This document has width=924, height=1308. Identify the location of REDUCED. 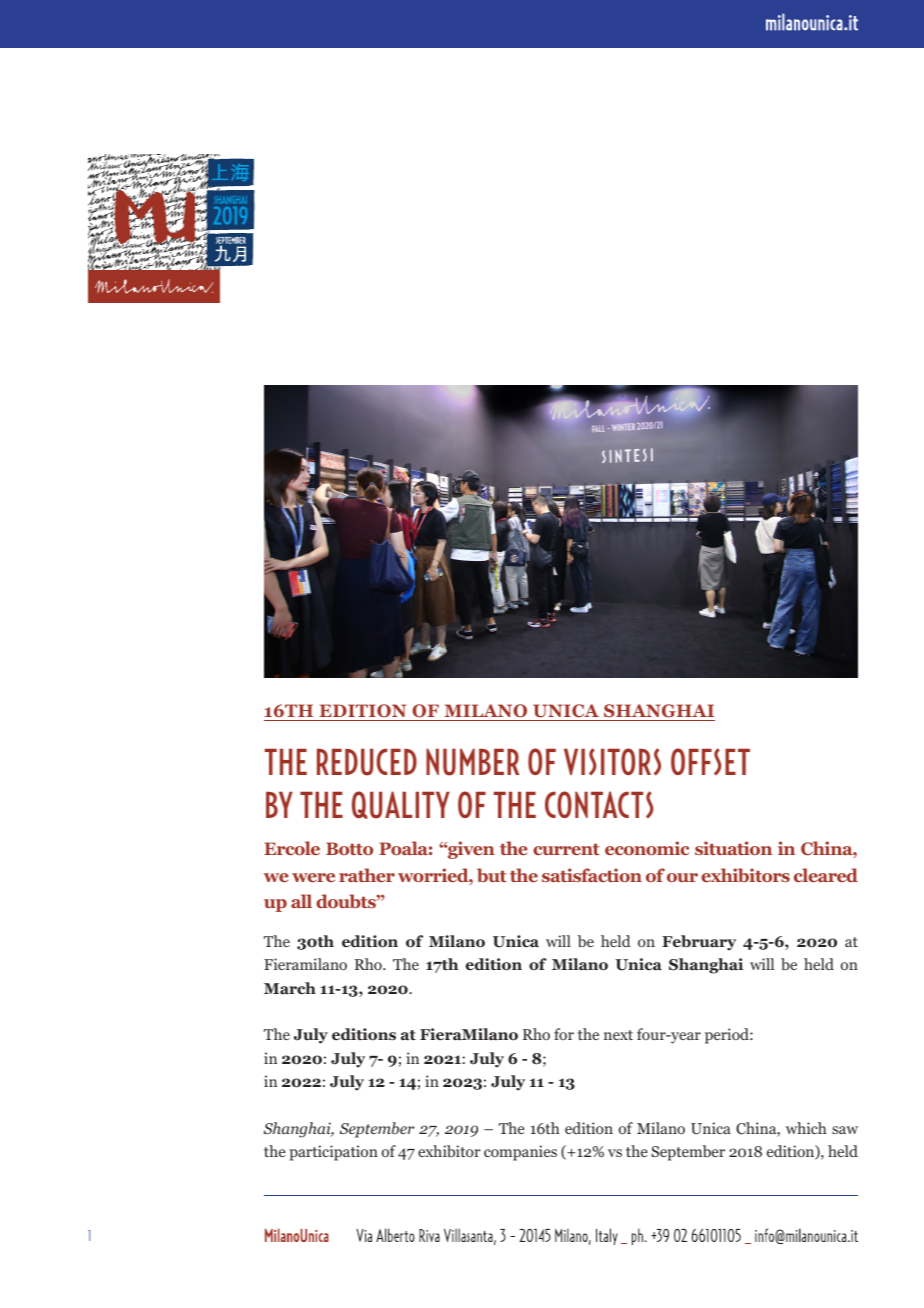
(367, 762).
